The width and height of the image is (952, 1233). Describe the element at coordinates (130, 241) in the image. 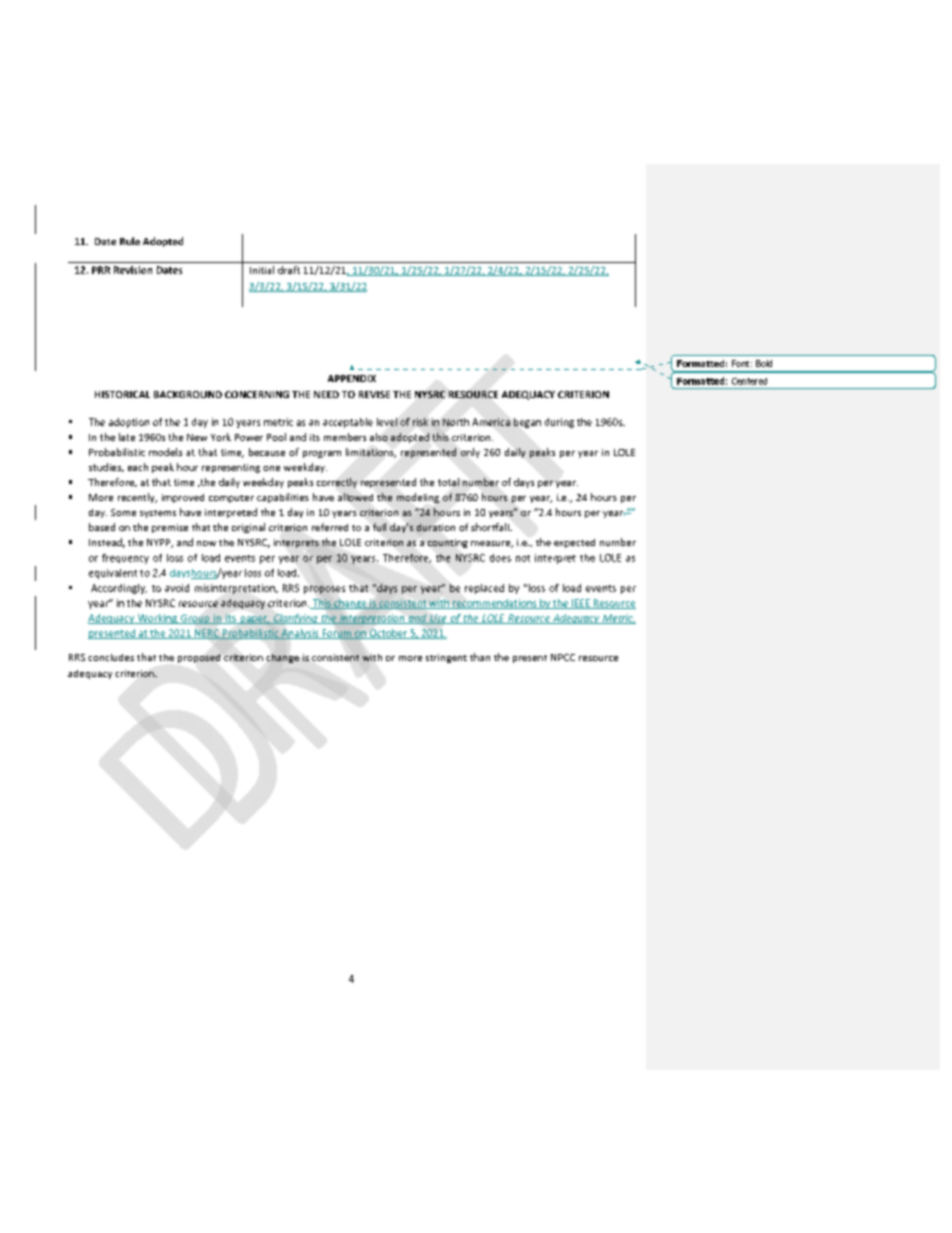

I see `Rule` at that location.
